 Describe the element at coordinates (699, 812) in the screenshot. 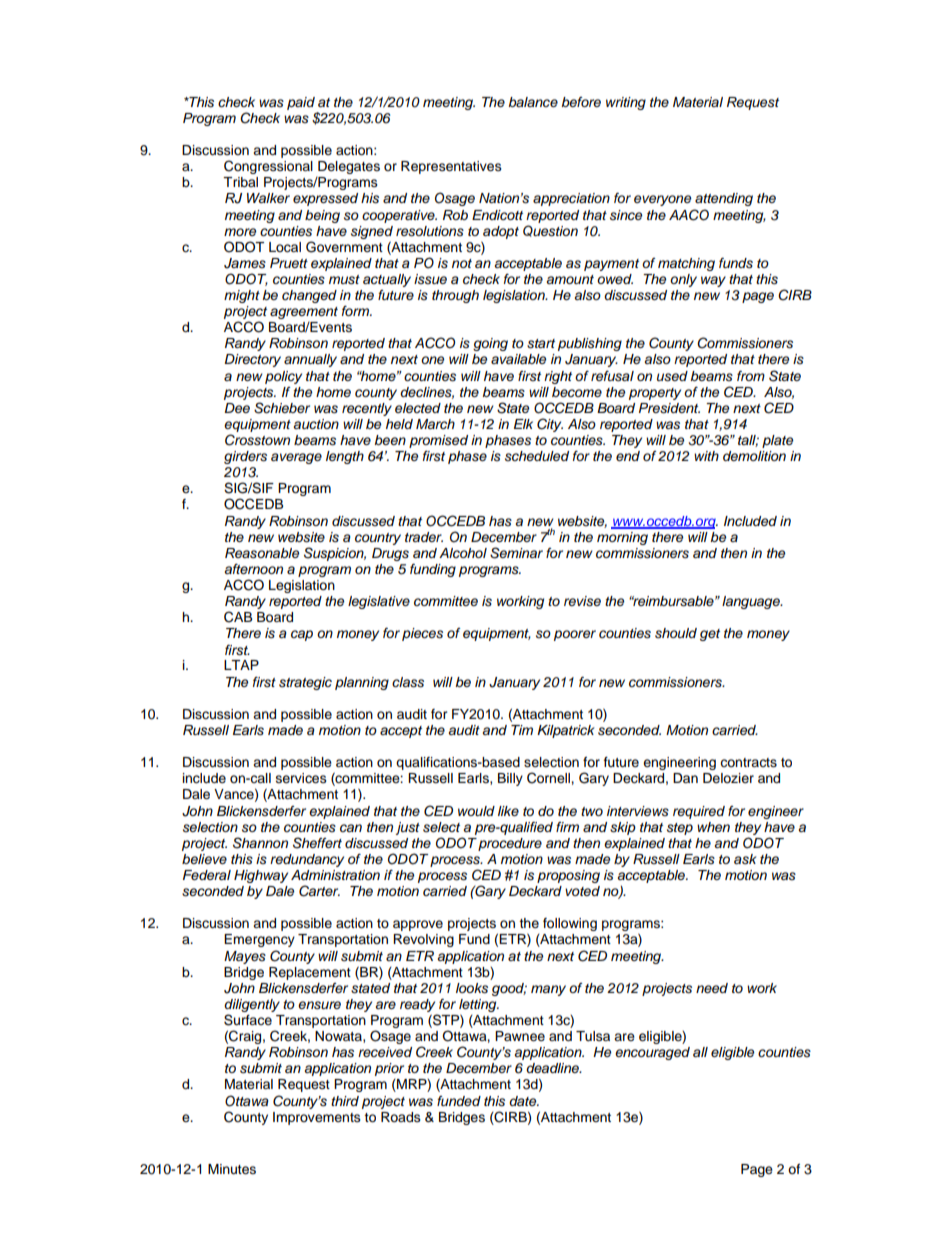

I see `required` at that location.
